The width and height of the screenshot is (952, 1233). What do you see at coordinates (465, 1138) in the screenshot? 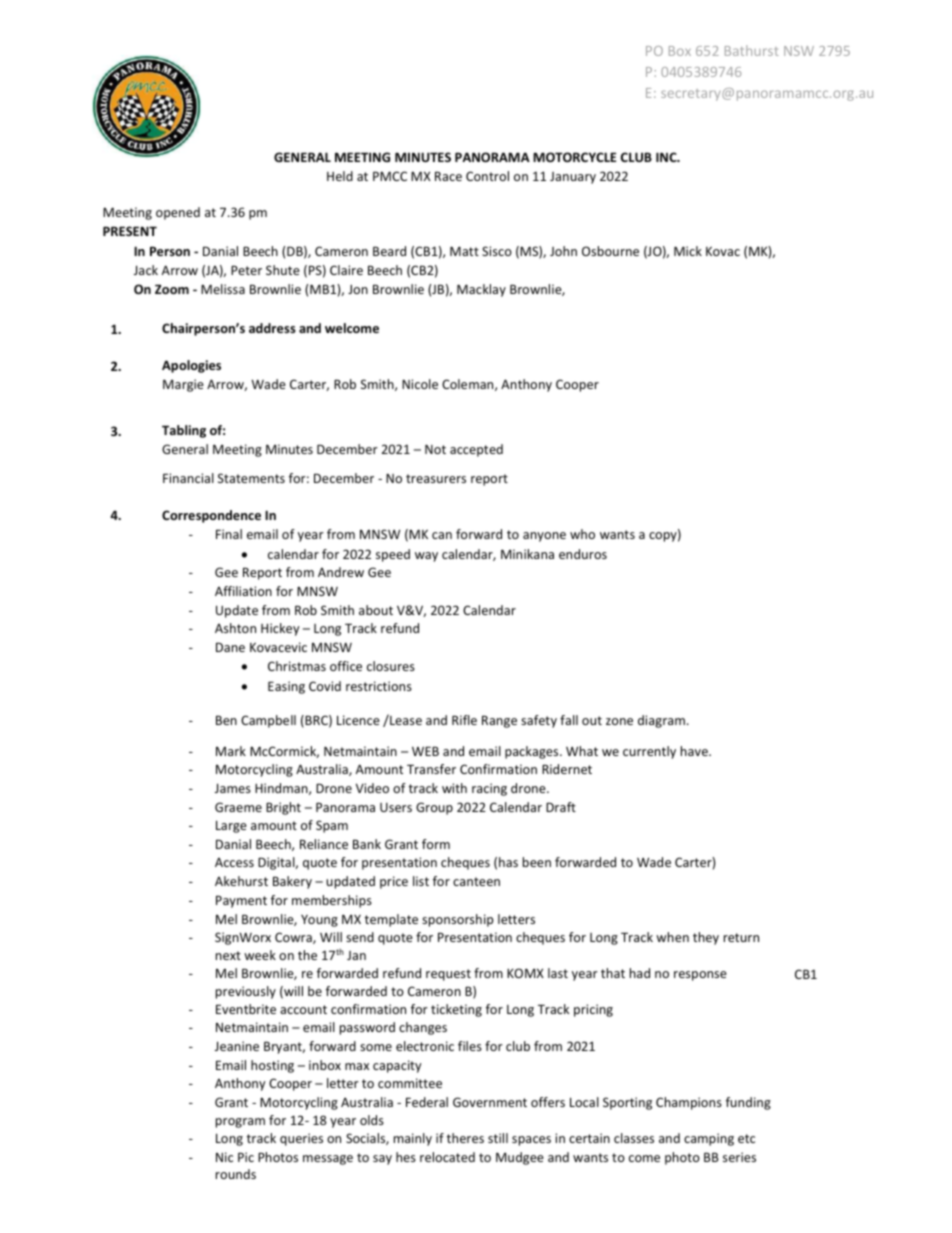
I see `theres` at bounding box center [465, 1138].
